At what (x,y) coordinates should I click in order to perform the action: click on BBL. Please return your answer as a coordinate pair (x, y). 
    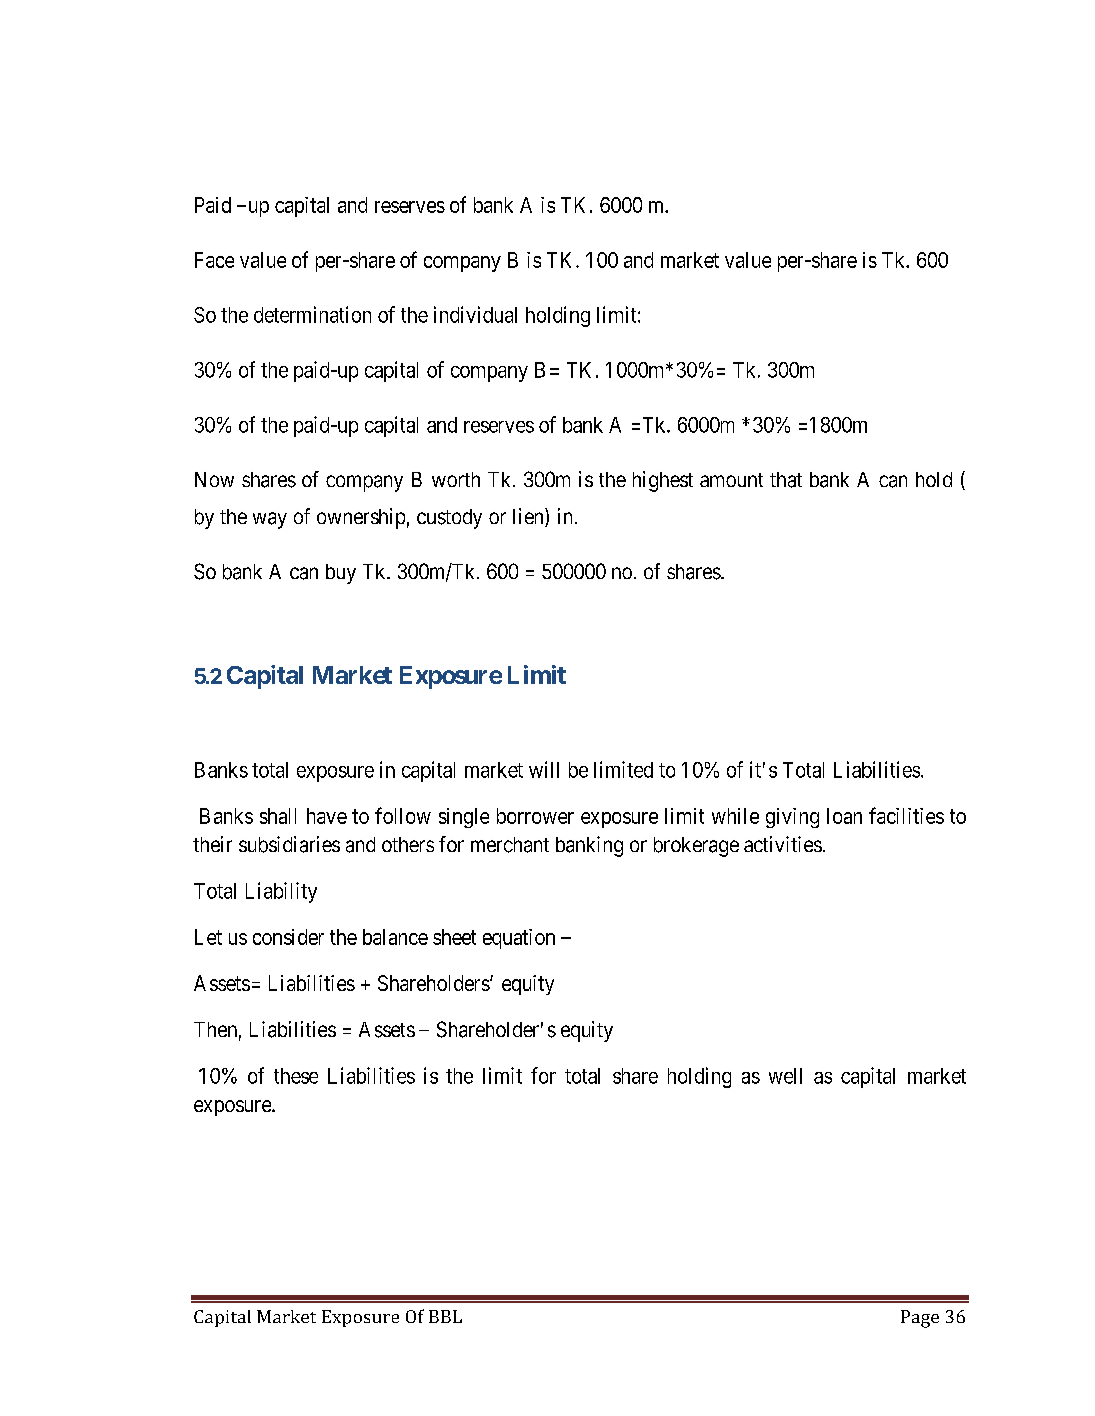
    Looking at the image, I should click on (445, 1316).
